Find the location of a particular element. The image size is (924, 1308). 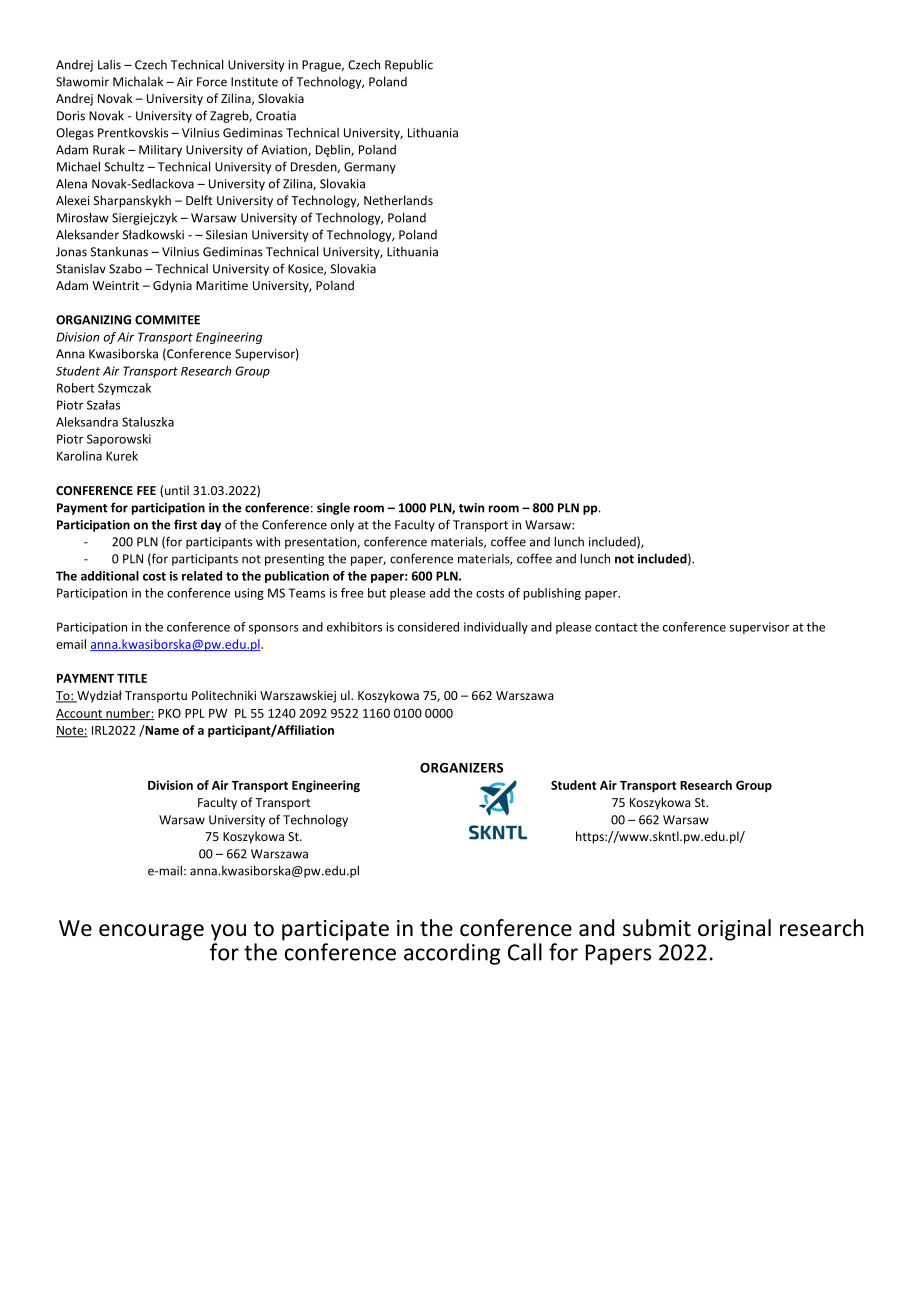

Force is located at coordinates (212, 82).
